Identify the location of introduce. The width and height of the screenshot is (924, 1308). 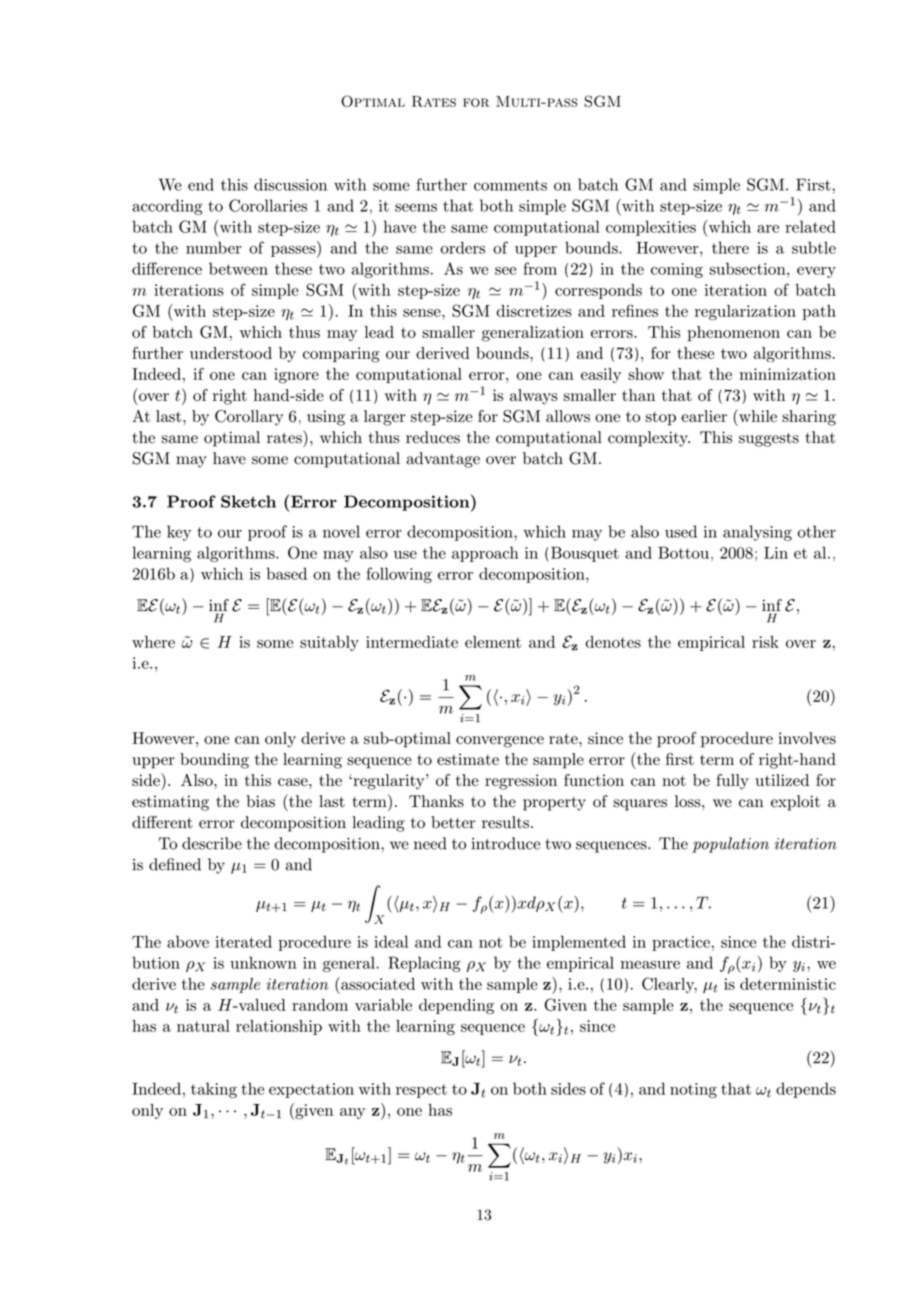
(506, 843).
